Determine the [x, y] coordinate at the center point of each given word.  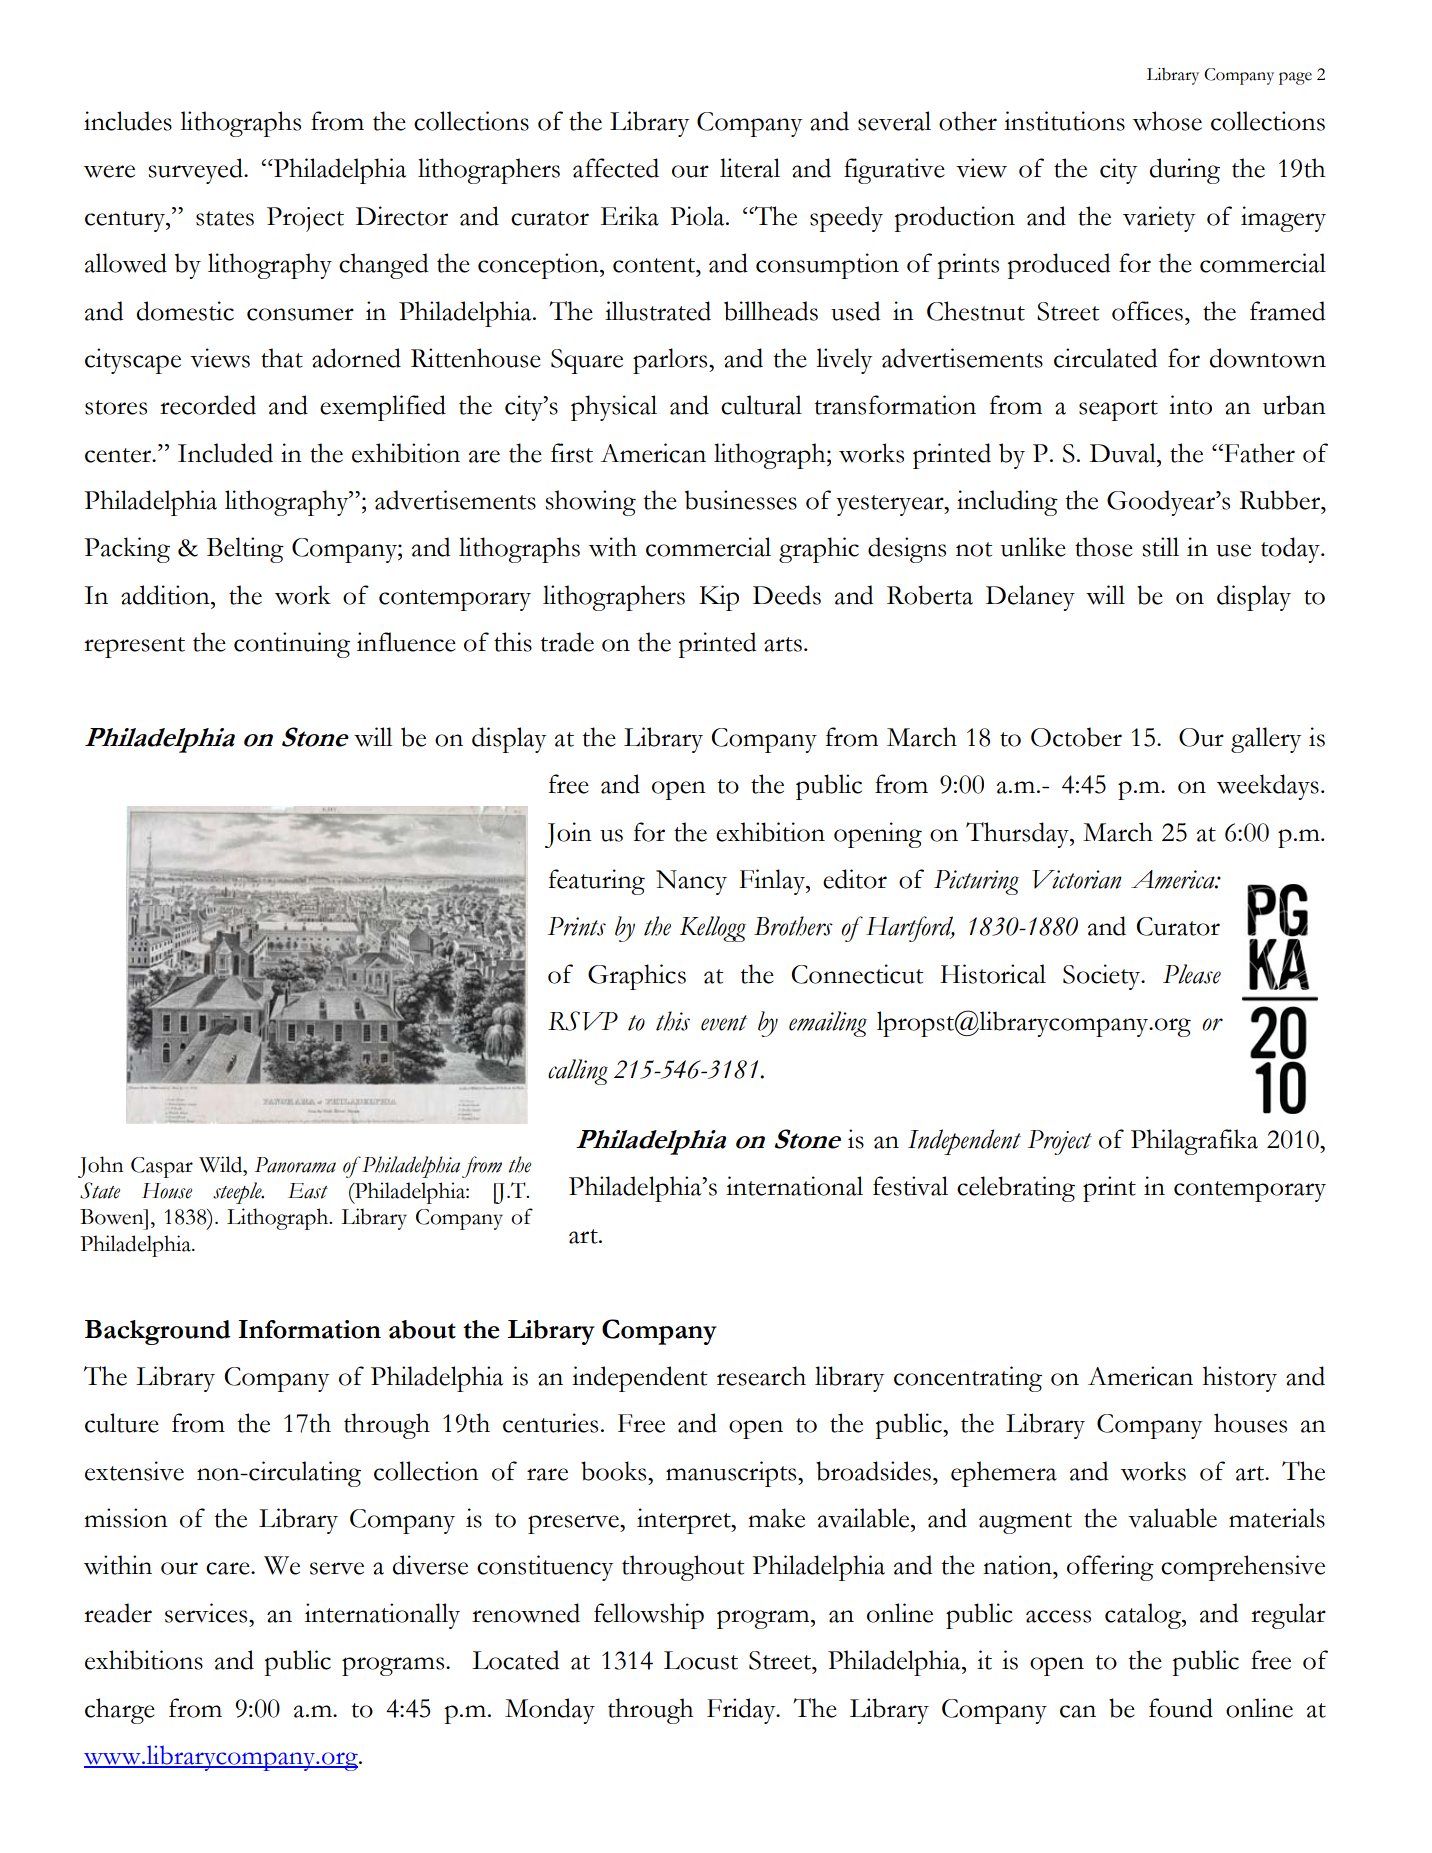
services [207, 1613]
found [1181, 1708]
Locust [701, 1660]
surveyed [196, 171]
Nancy [691, 882]
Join [568, 835]
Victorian [1077, 879]
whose [1167, 121]
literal [750, 168]
